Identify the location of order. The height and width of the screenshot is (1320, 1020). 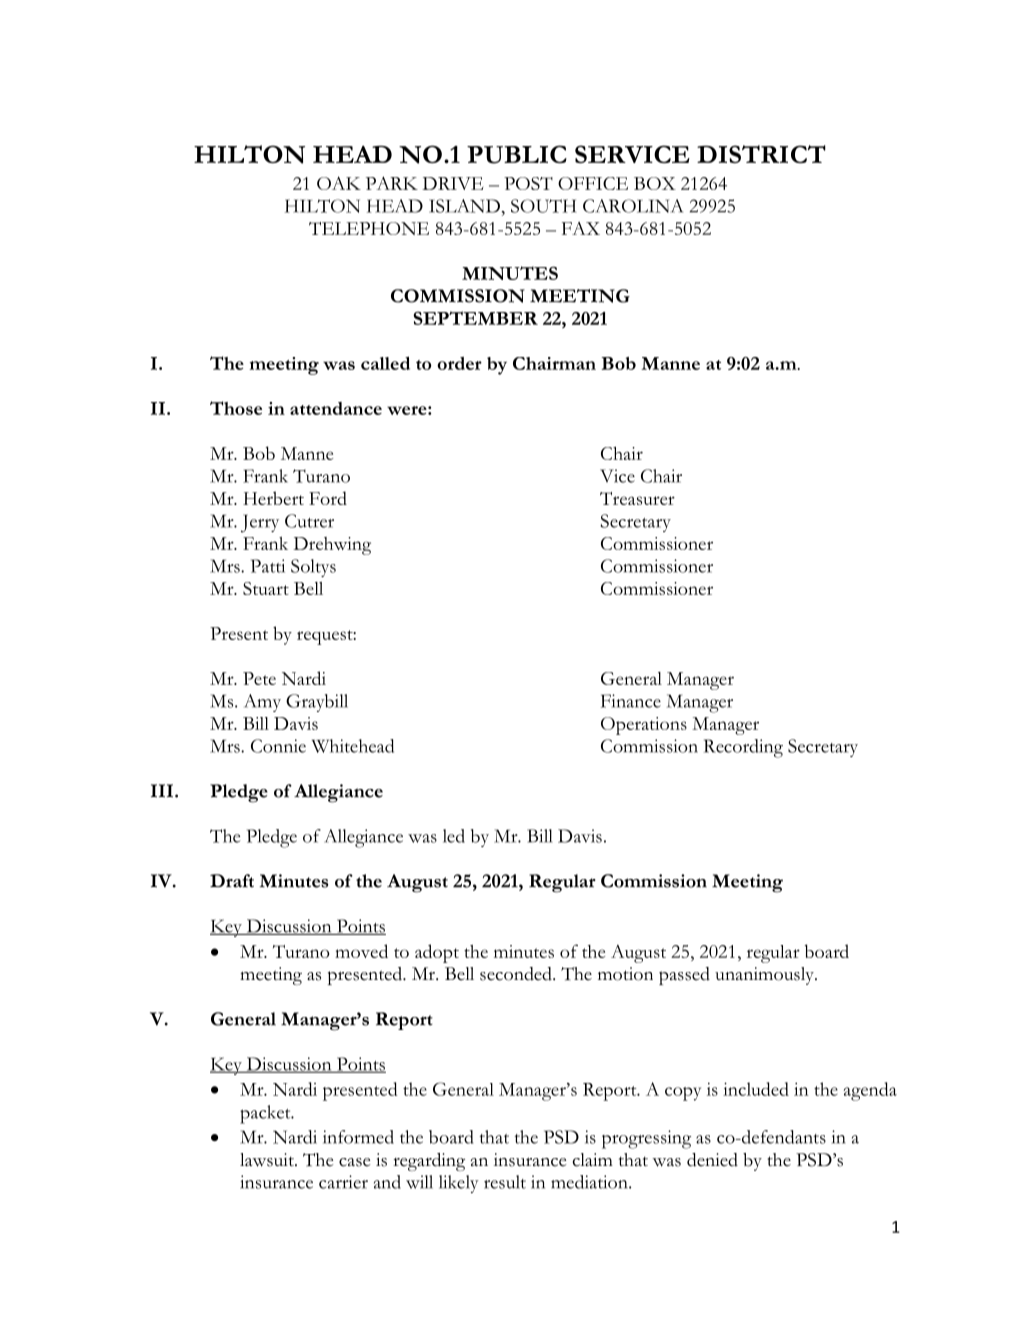
(459, 363).
